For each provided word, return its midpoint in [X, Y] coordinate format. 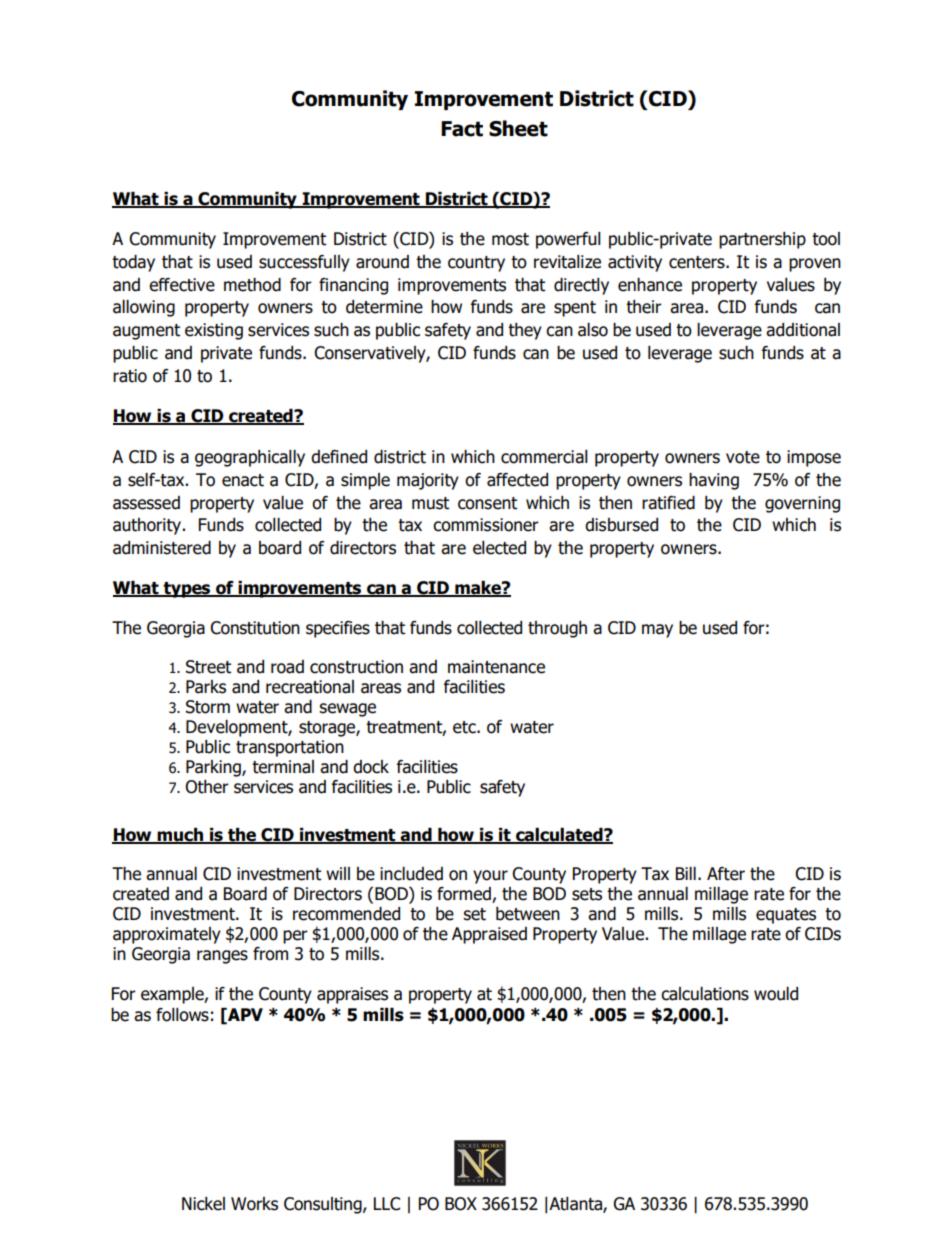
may [657, 631]
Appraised [489, 935]
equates [786, 916]
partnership [762, 240]
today [133, 263]
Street [208, 667]
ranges [222, 957]
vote [743, 457]
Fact [462, 129]
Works [254, 1204]
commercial [544, 457]
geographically [250, 458]
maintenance [496, 667]
